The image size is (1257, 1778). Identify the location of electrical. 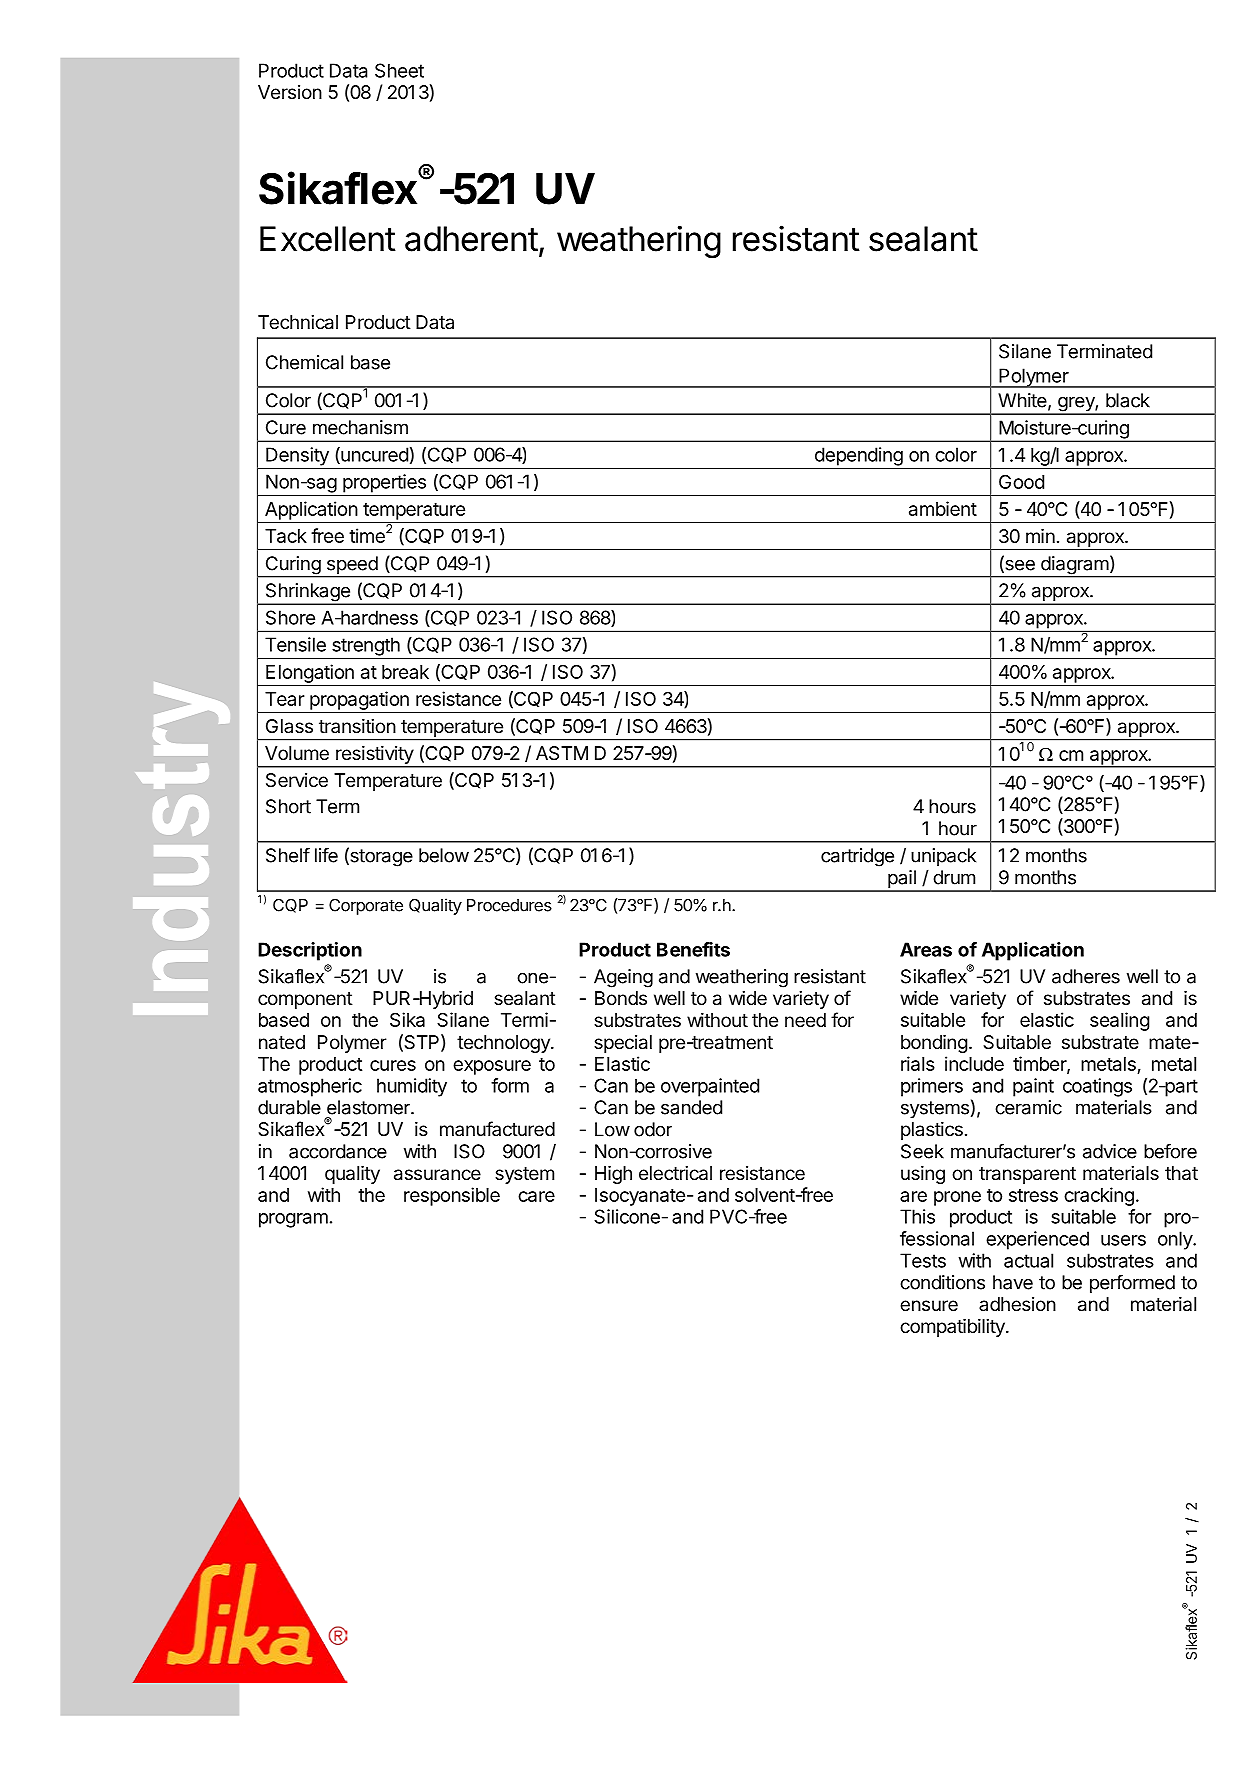
(675, 1173).
